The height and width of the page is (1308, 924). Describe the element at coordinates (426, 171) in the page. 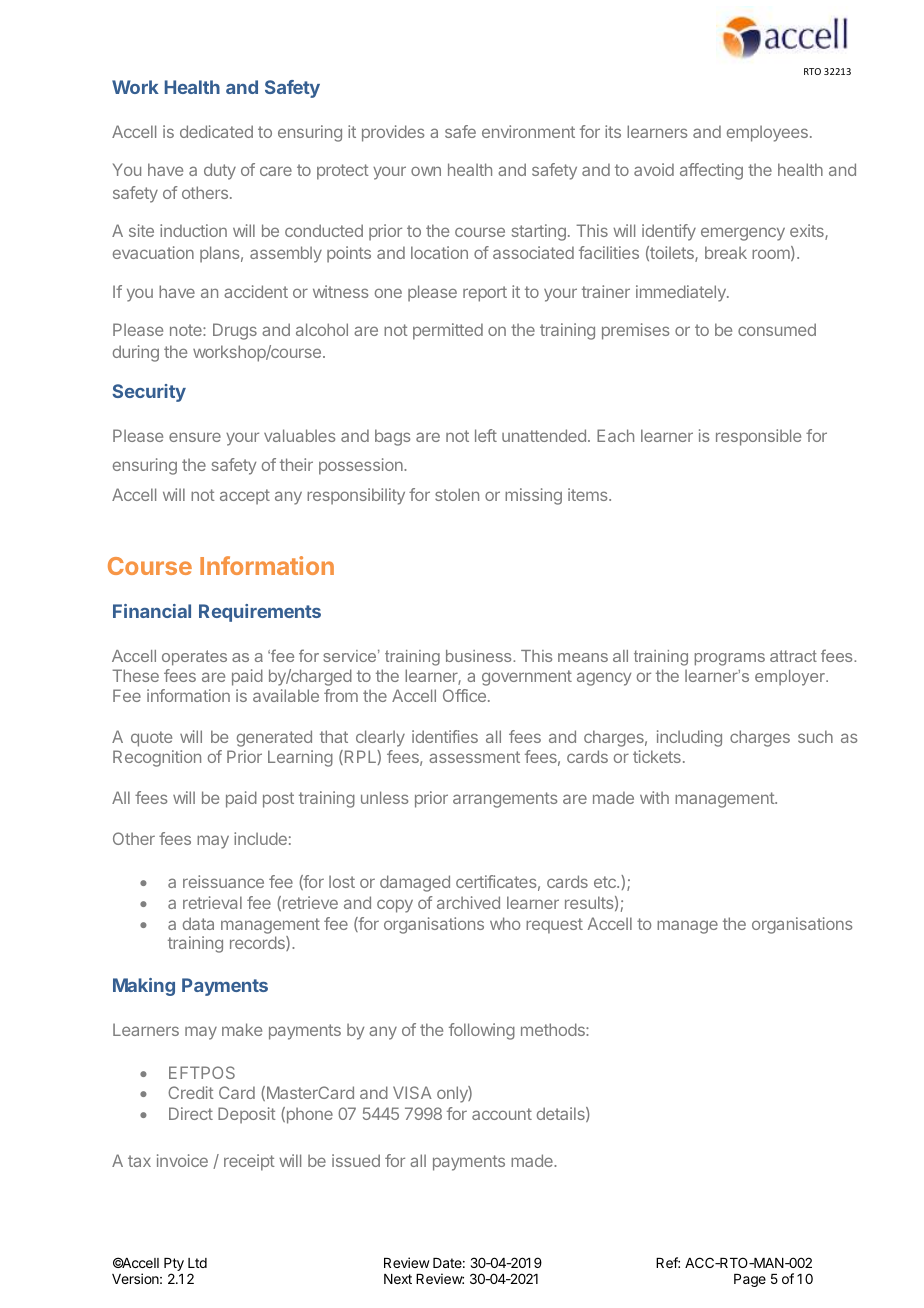

I see `own` at that location.
